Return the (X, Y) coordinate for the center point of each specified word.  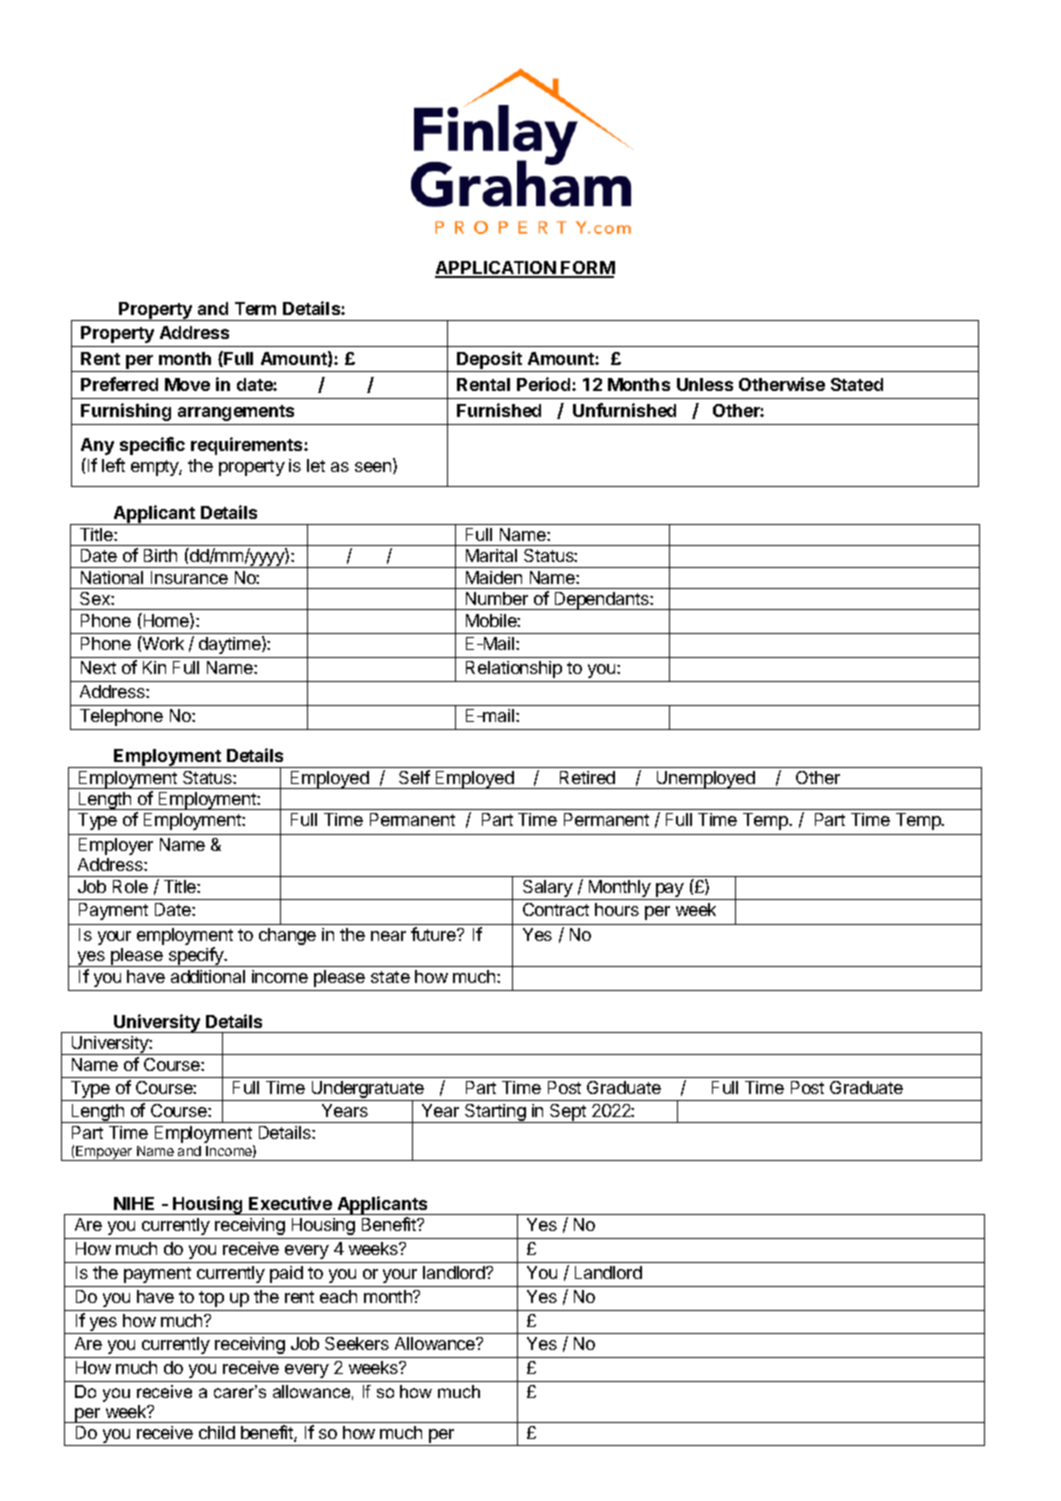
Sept (568, 1113)
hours (617, 909)
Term (255, 308)
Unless (705, 384)
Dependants (601, 601)
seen (374, 468)
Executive (290, 1203)
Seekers (357, 1343)
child (217, 1432)
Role (130, 886)
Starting (495, 1113)
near (388, 936)
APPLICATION (496, 269)
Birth (160, 555)
